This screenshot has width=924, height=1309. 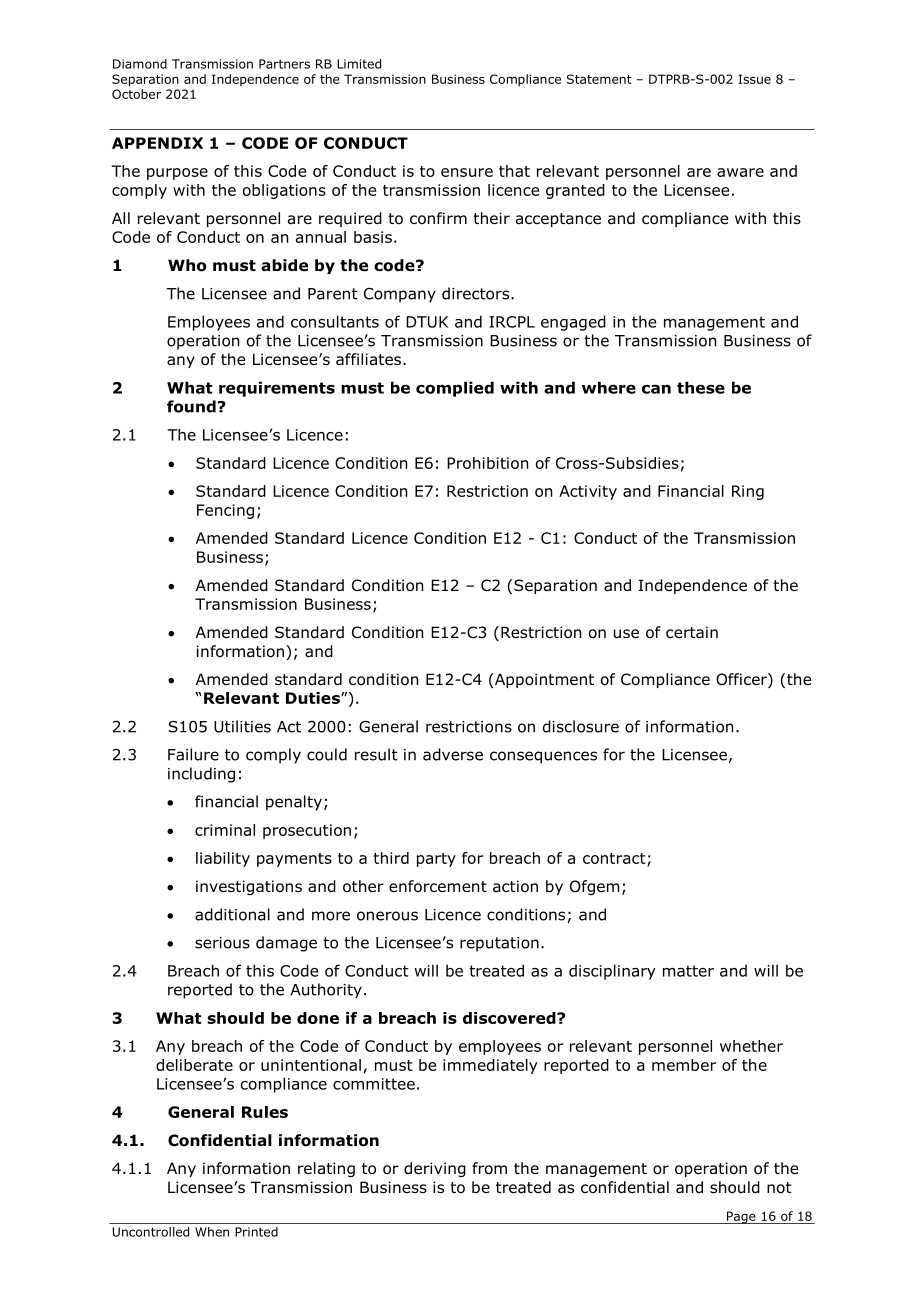 What do you see at coordinates (701, 387) in the screenshot?
I see `these` at bounding box center [701, 387].
